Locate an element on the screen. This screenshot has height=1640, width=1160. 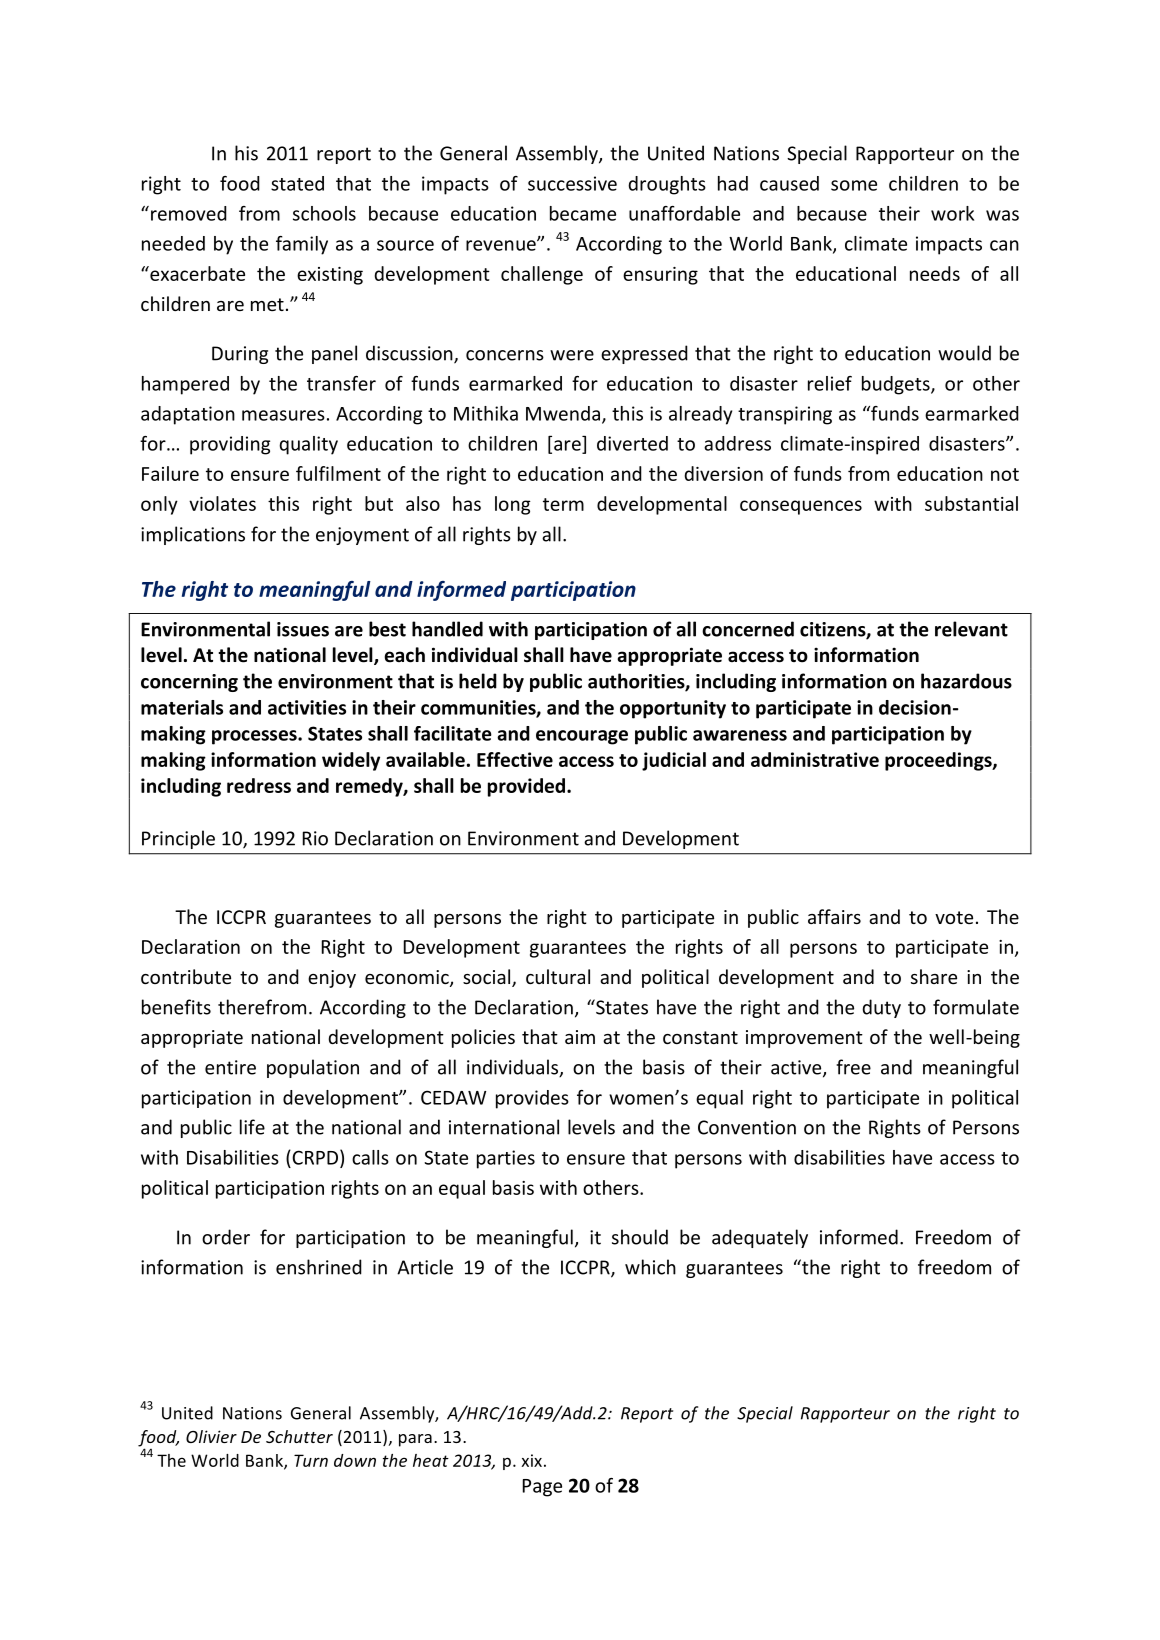
family is located at coordinates (302, 245).
